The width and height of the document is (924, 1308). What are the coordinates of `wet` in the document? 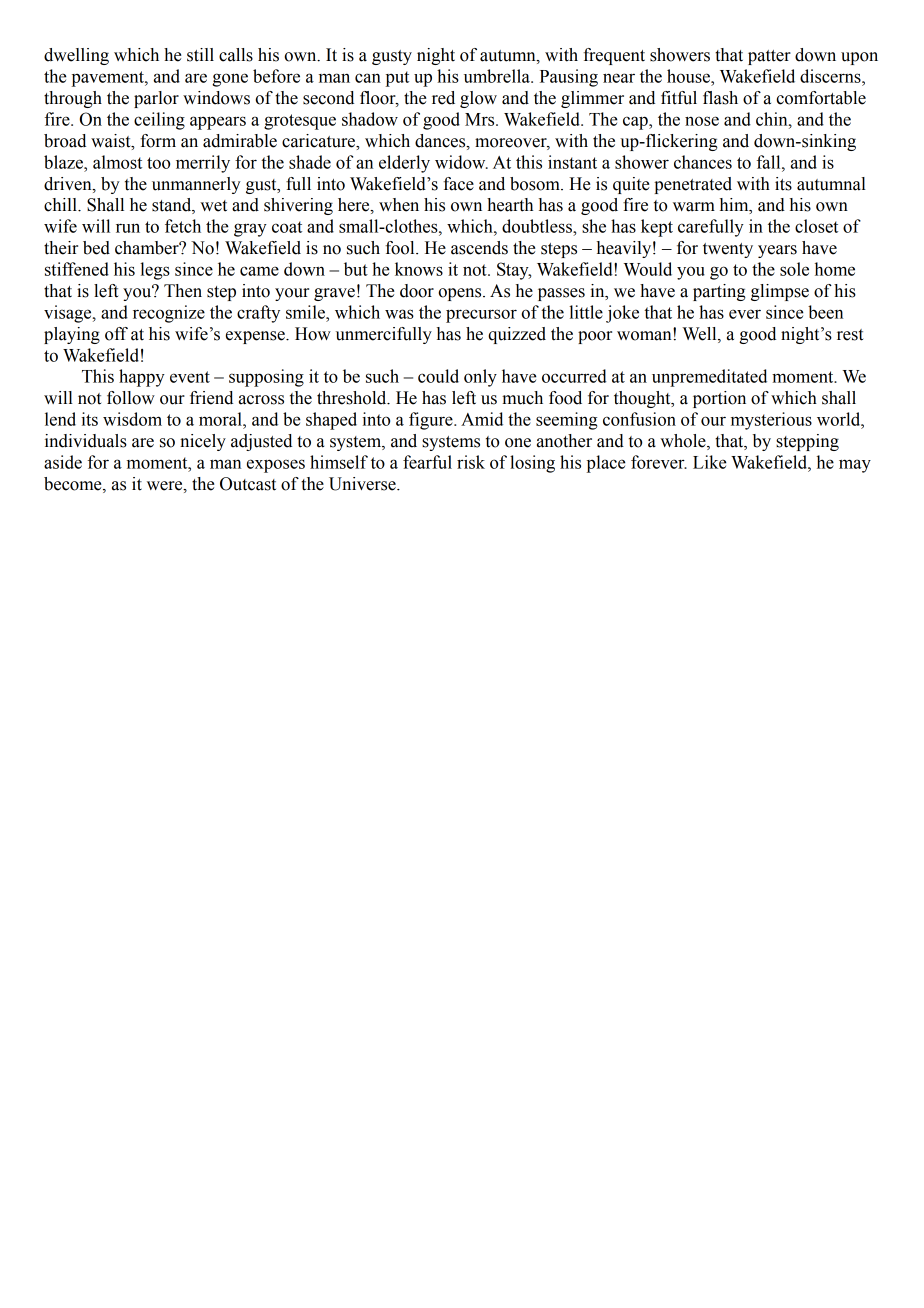 It's located at (213, 206).
